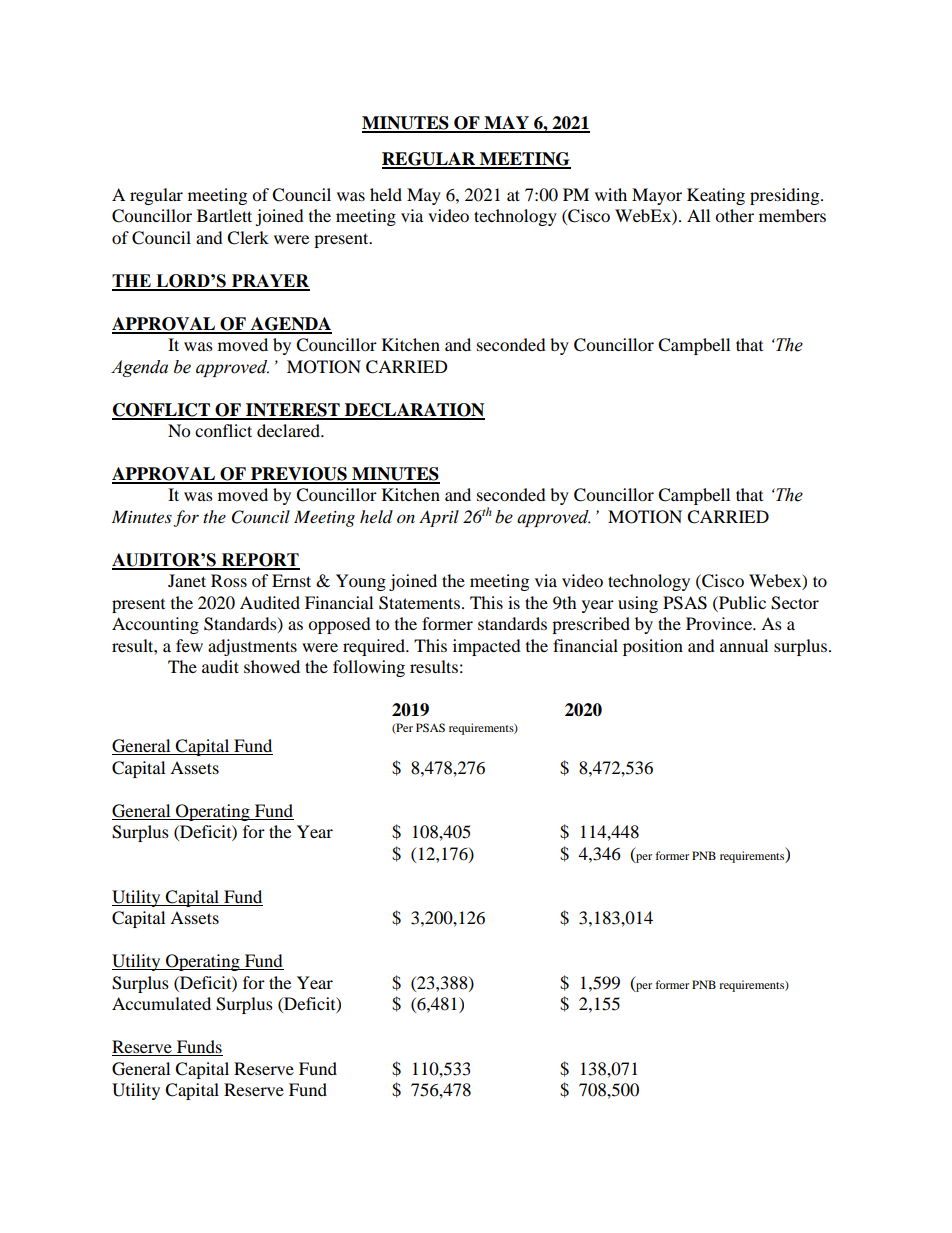 The image size is (952, 1233). What do you see at coordinates (224, 215) in the screenshot?
I see `Bartlett` at bounding box center [224, 215].
